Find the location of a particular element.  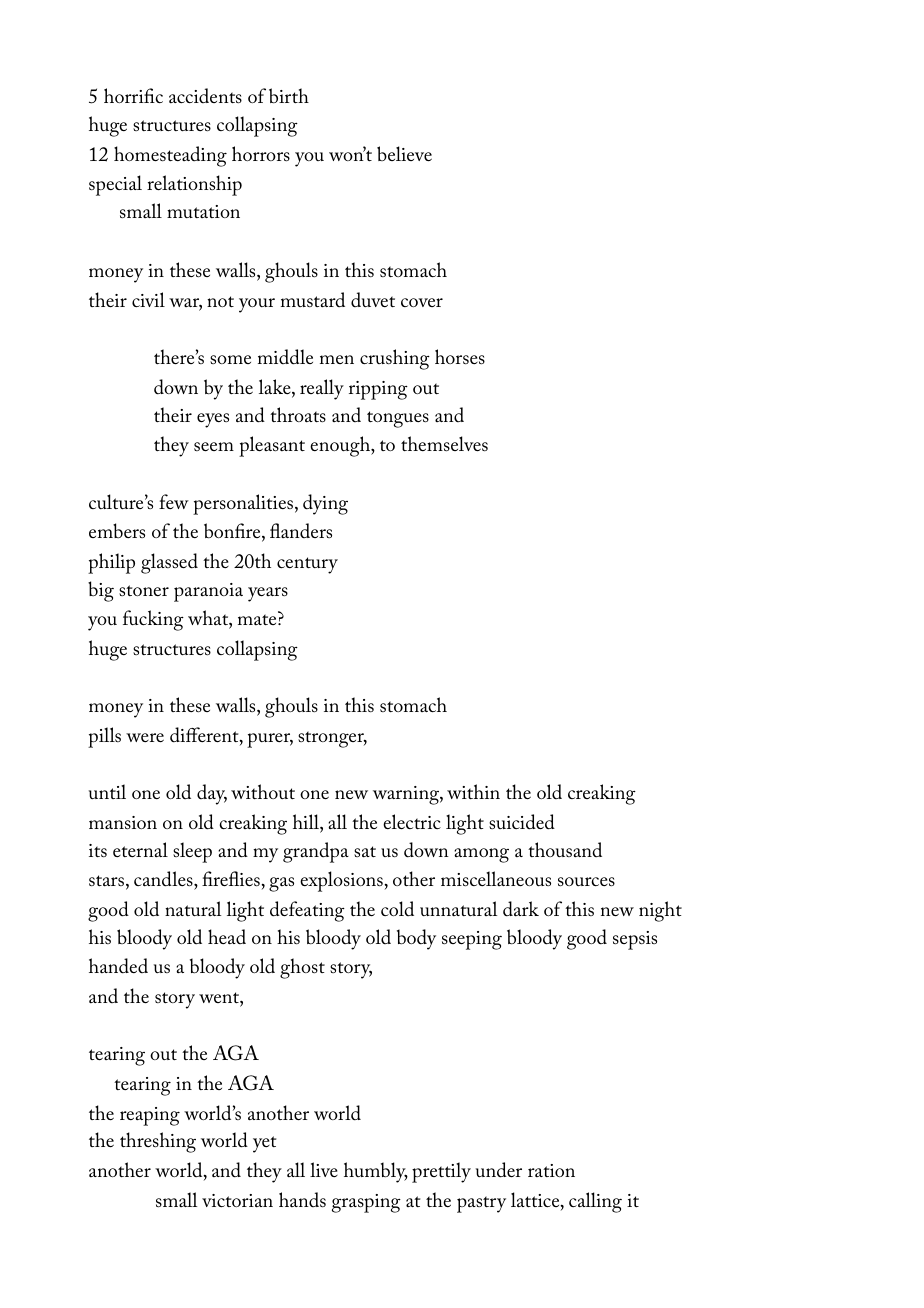

sat is located at coordinates (365, 852).
